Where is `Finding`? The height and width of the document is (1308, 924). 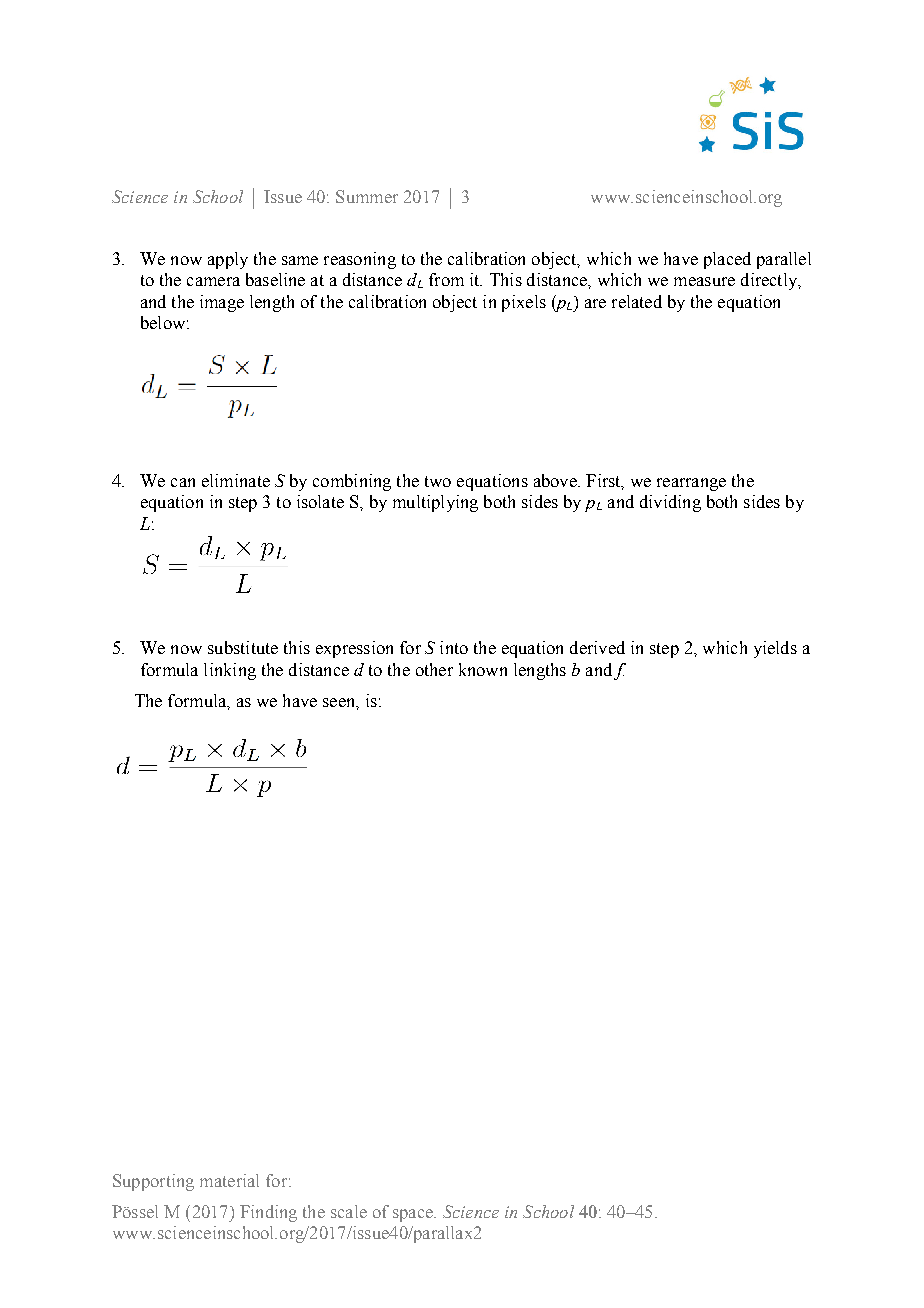
Finding is located at coordinates (268, 1213).
